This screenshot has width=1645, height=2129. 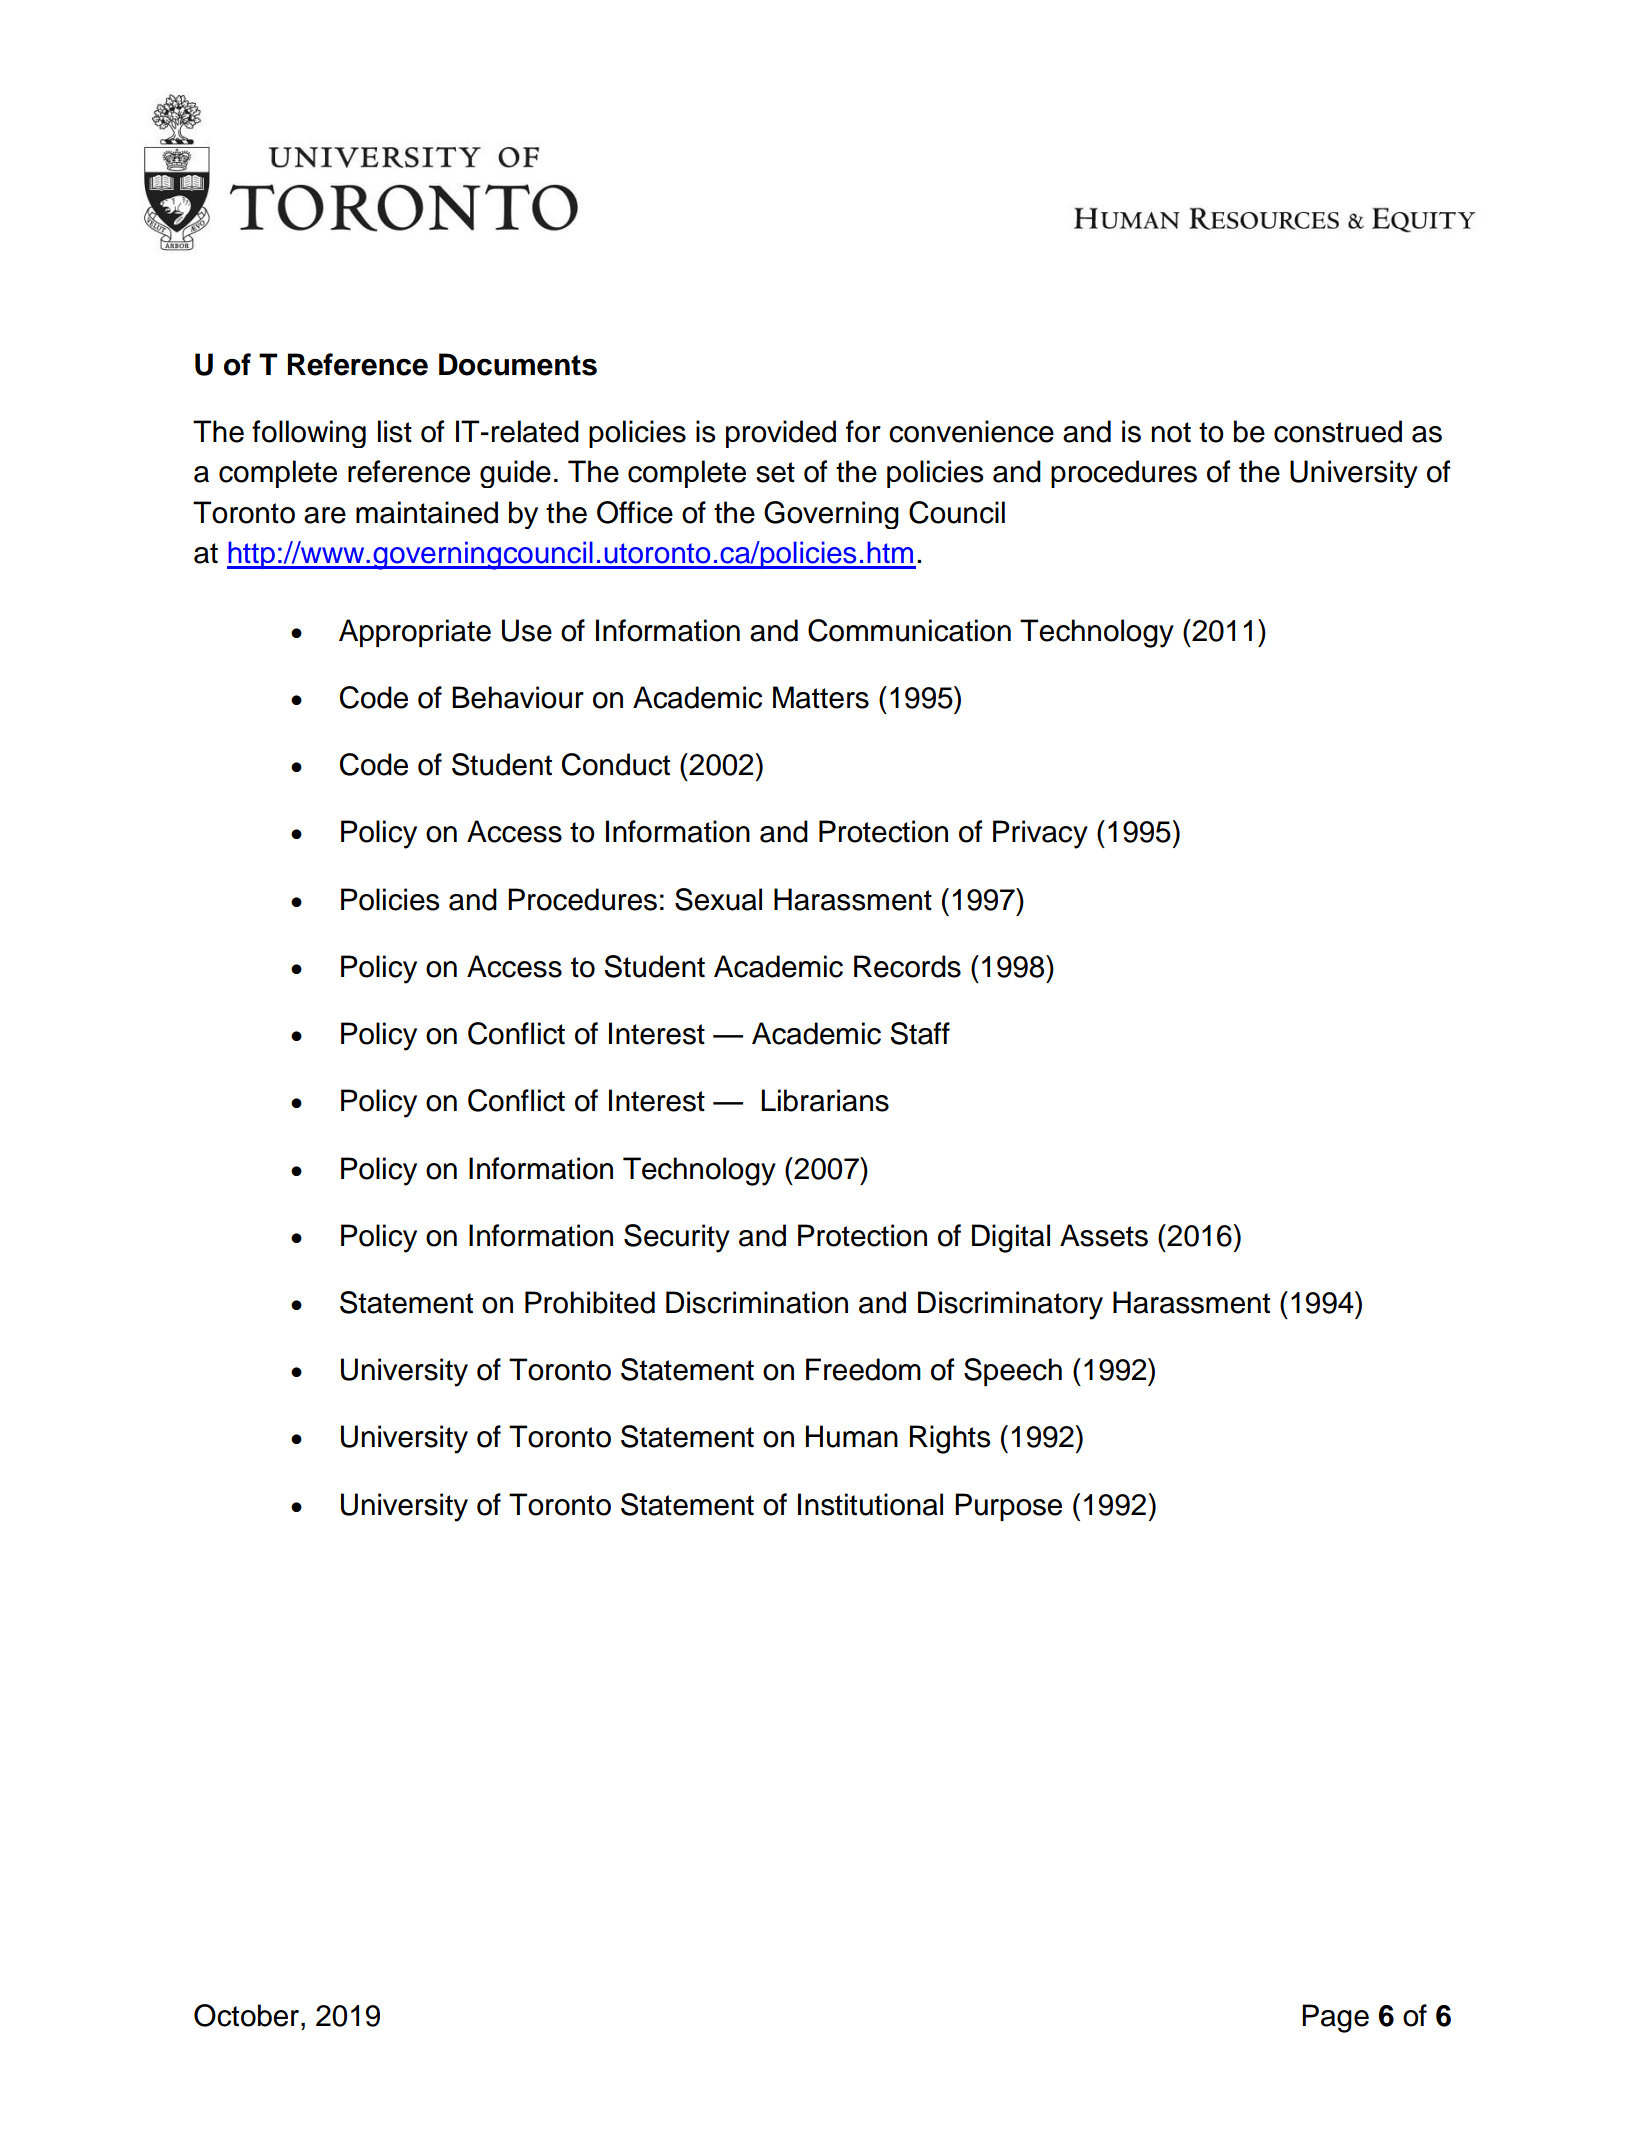 I want to click on October, so click(x=246, y=2015).
